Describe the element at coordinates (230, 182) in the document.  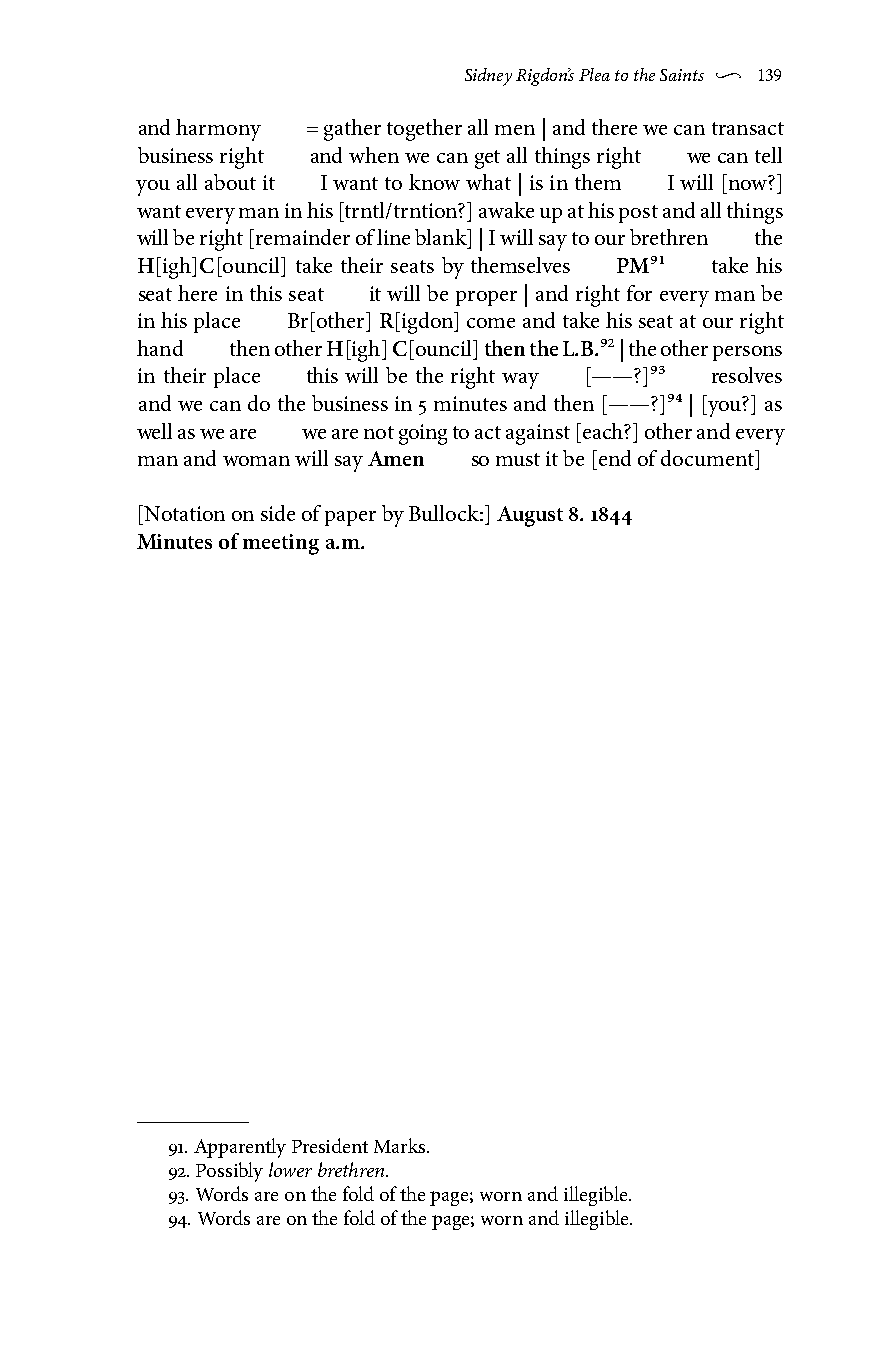
I see `about` at that location.
